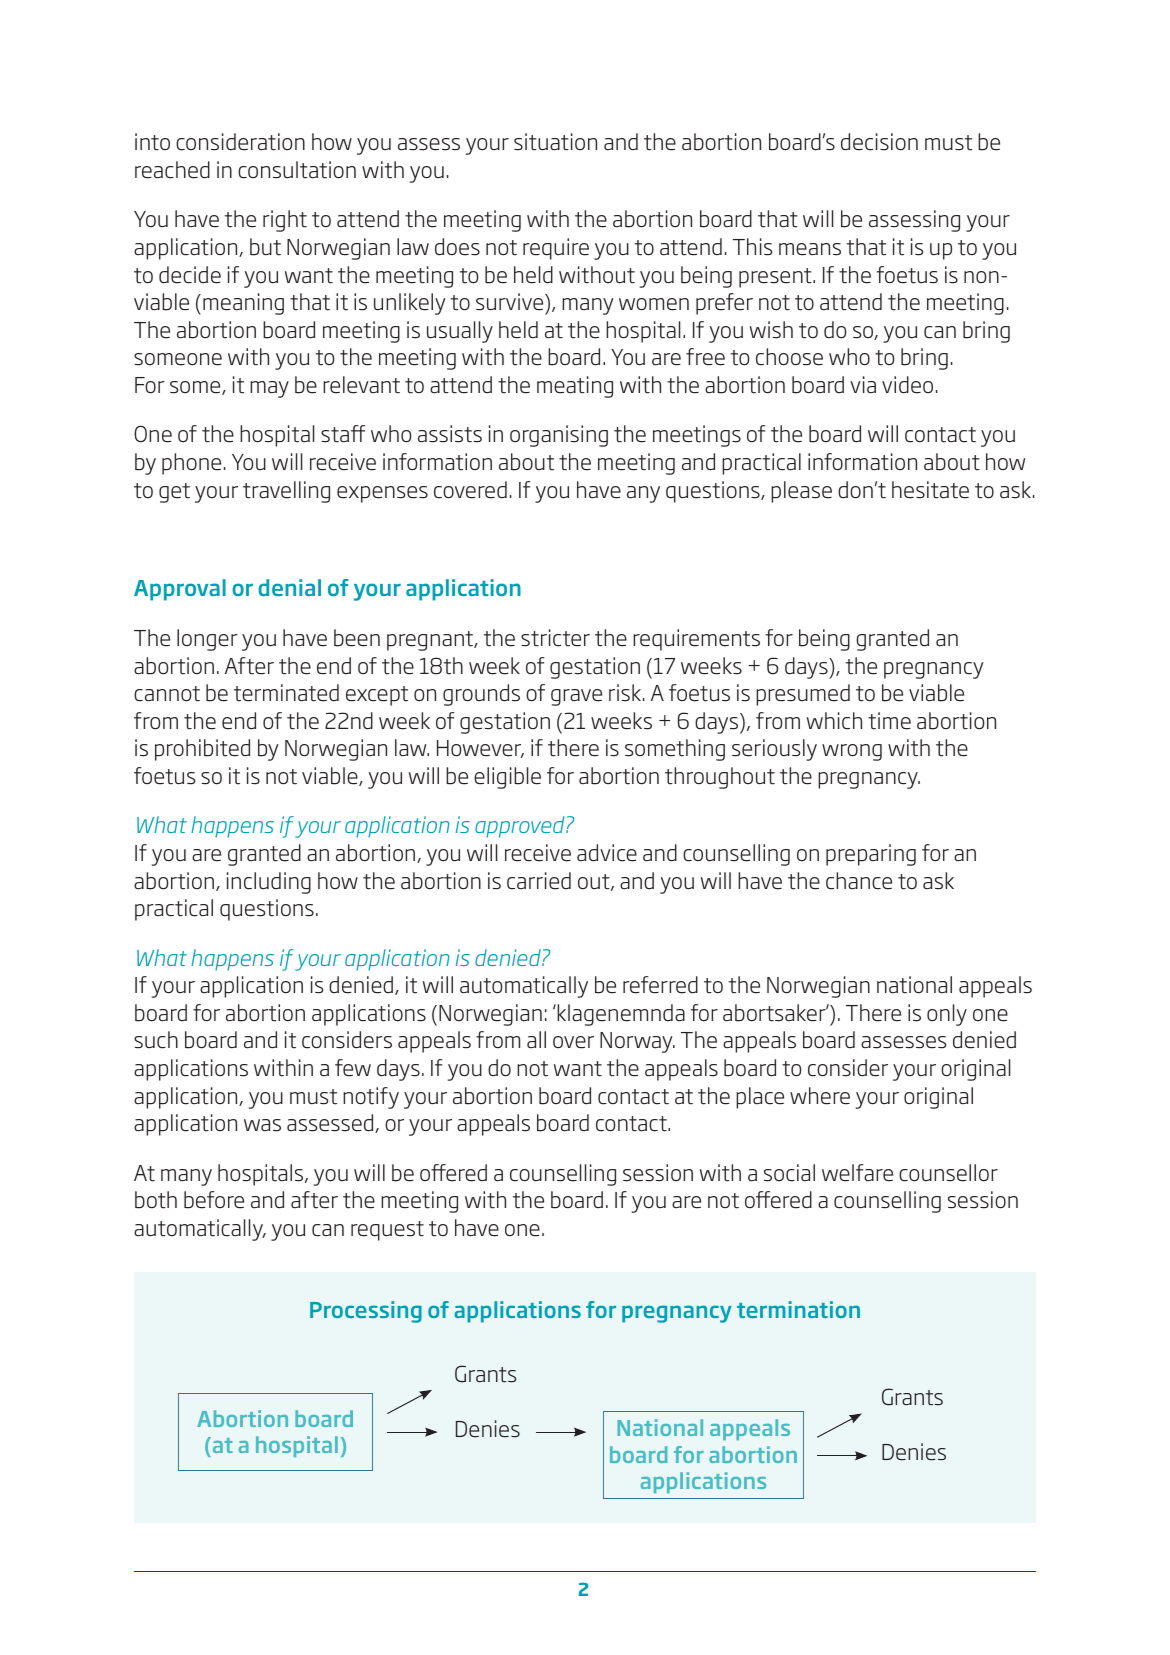 The height and width of the image is (1655, 1170). What do you see at coordinates (820, 1096) in the image?
I see `where` at bounding box center [820, 1096].
